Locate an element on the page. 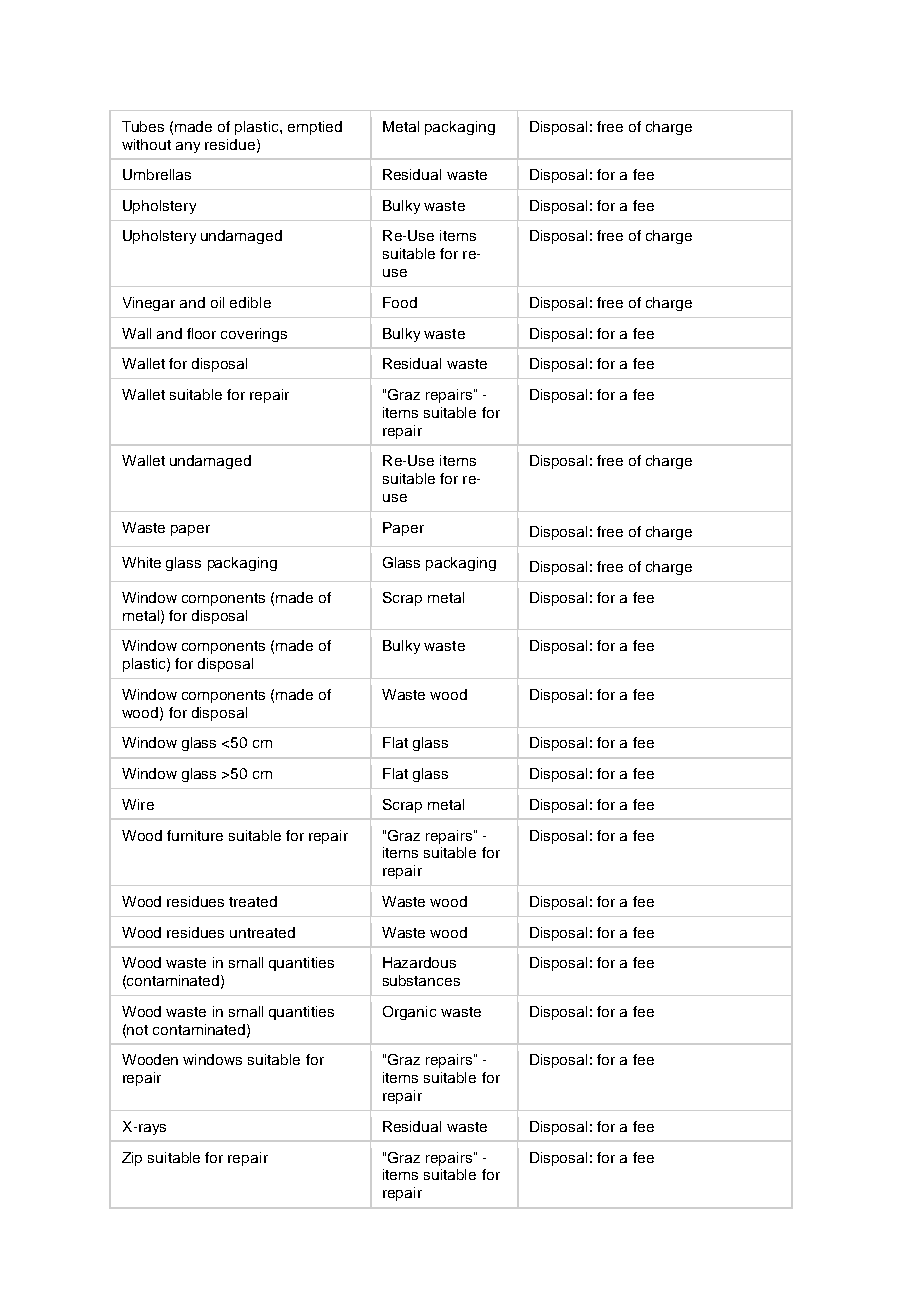 This image has height=1308, width=924. substances is located at coordinates (421, 980).
